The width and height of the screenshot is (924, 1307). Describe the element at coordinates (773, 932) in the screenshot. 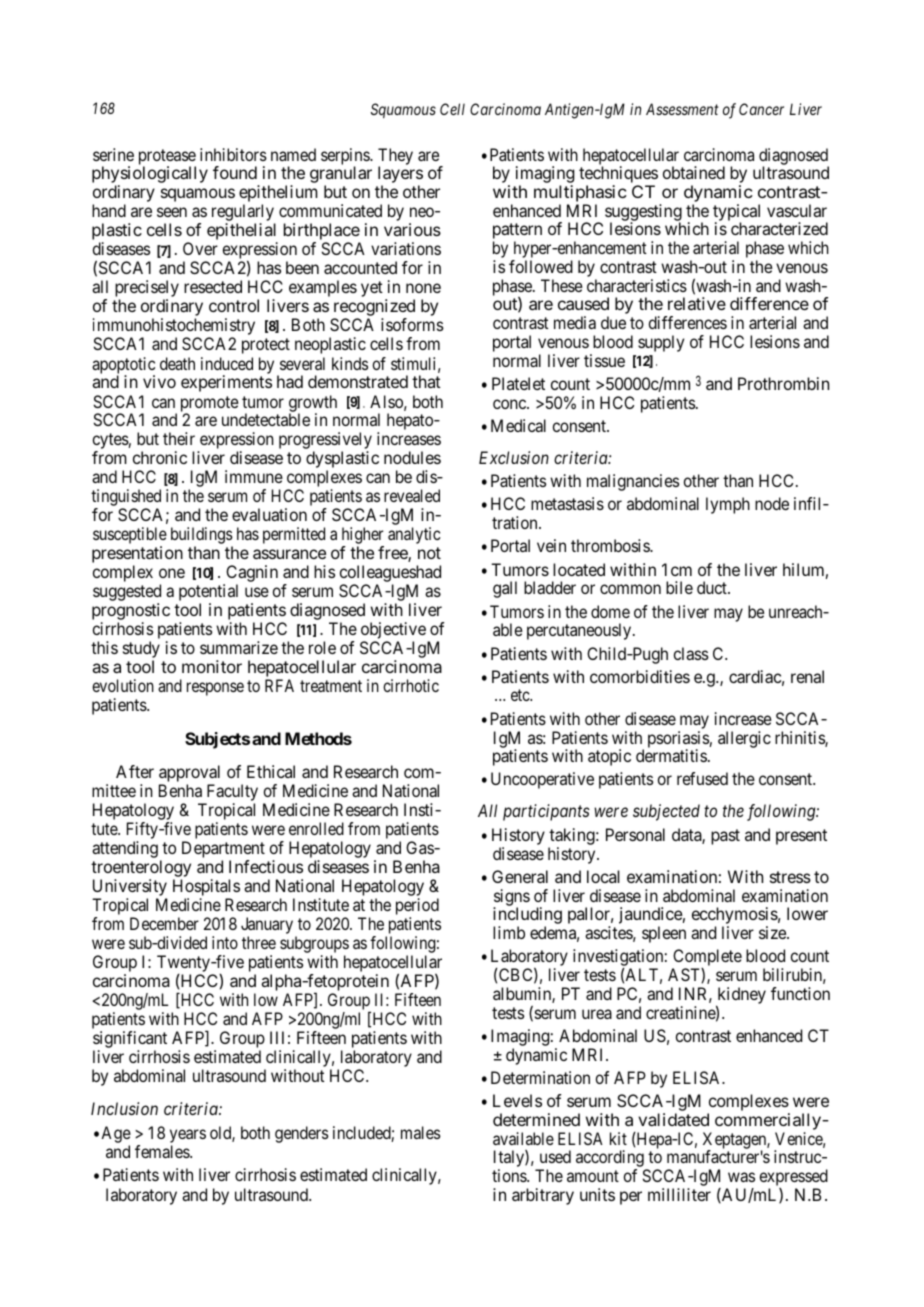

I see `size` at that location.
